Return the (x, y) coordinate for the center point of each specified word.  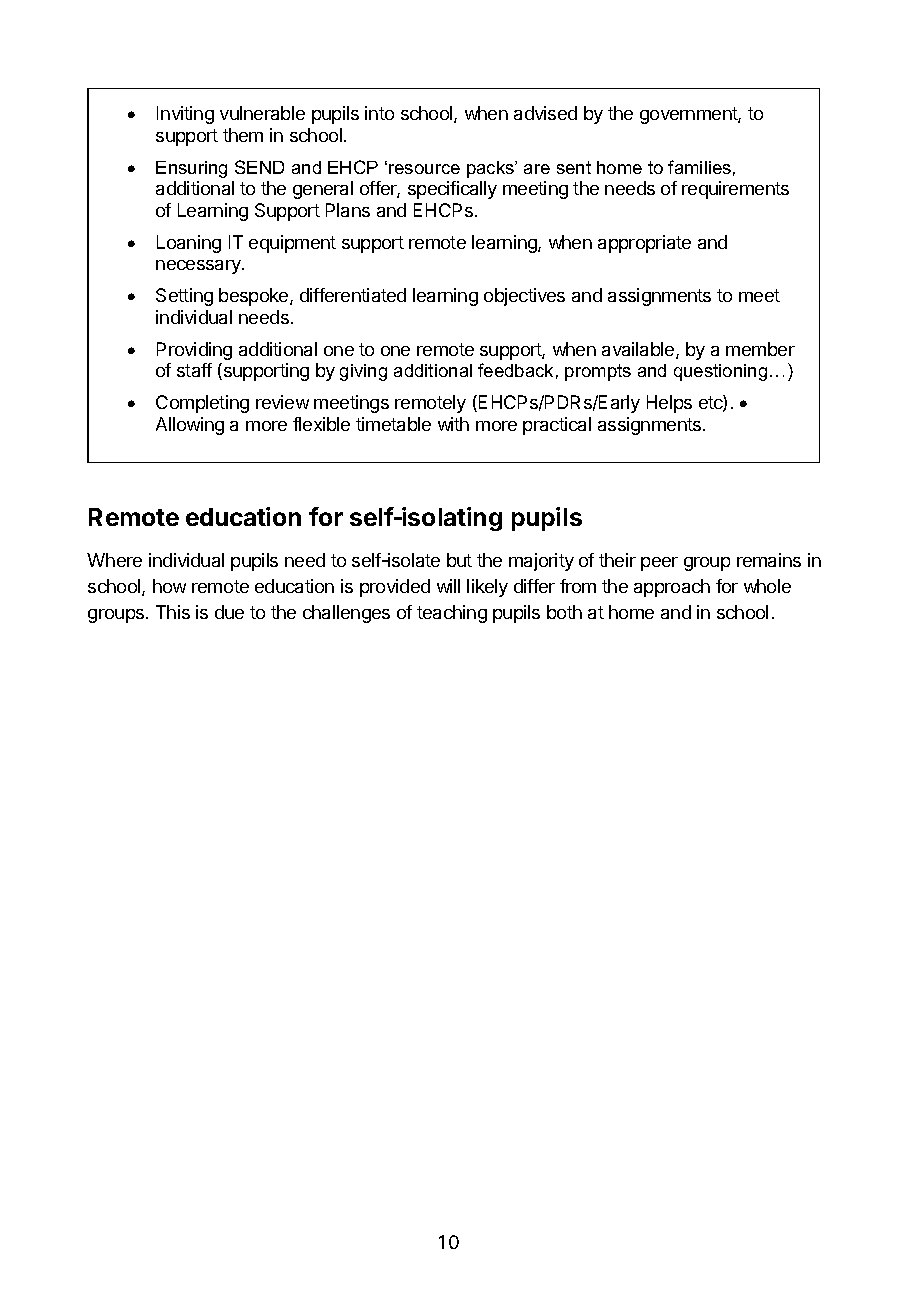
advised (545, 113)
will (448, 586)
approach (672, 588)
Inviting (185, 115)
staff (194, 370)
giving (363, 372)
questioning (720, 372)
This (173, 612)
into (379, 113)
